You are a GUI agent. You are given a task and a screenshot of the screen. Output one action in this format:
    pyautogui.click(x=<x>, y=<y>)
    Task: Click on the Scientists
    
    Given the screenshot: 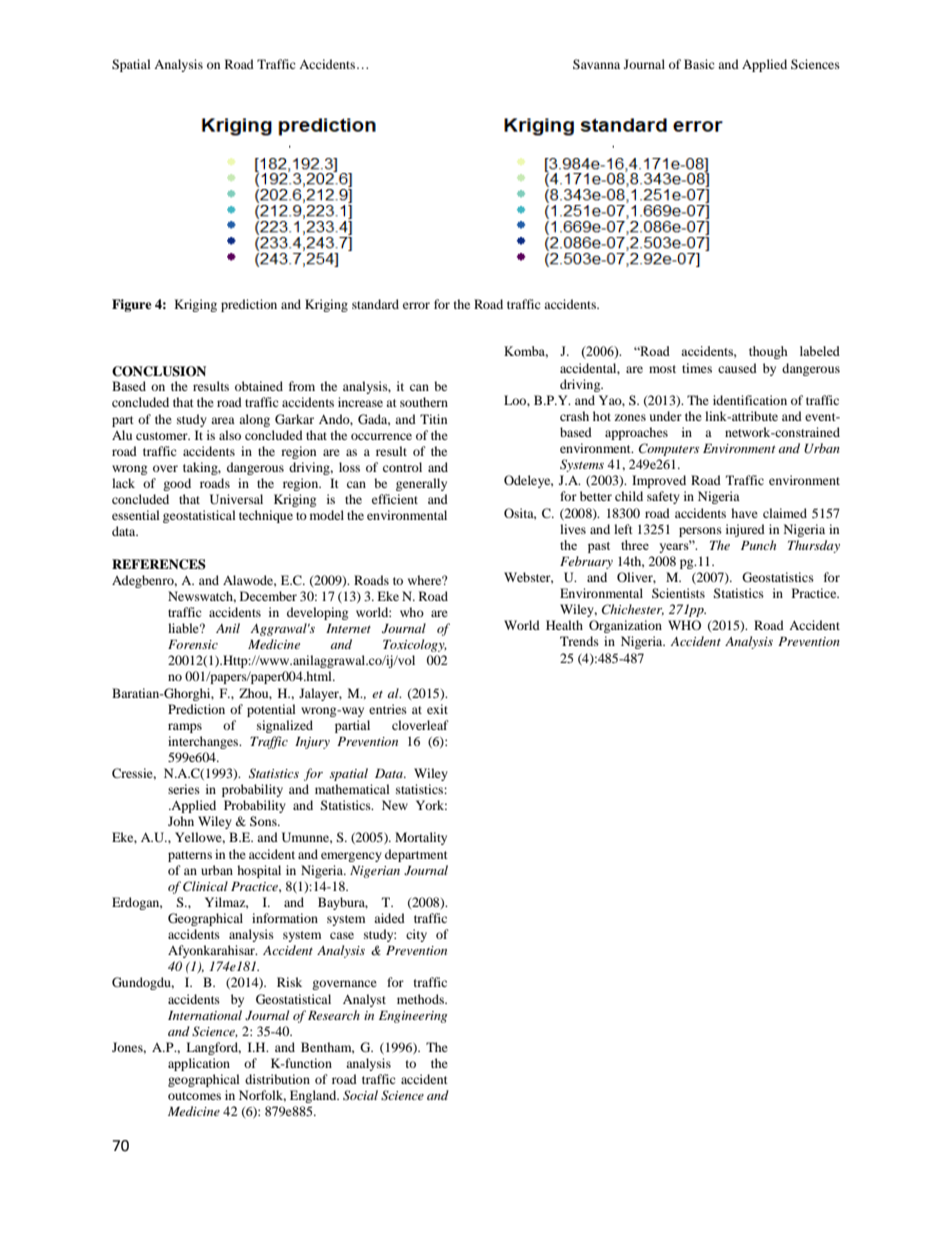 What is the action you would take?
    pyautogui.click(x=678, y=593)
